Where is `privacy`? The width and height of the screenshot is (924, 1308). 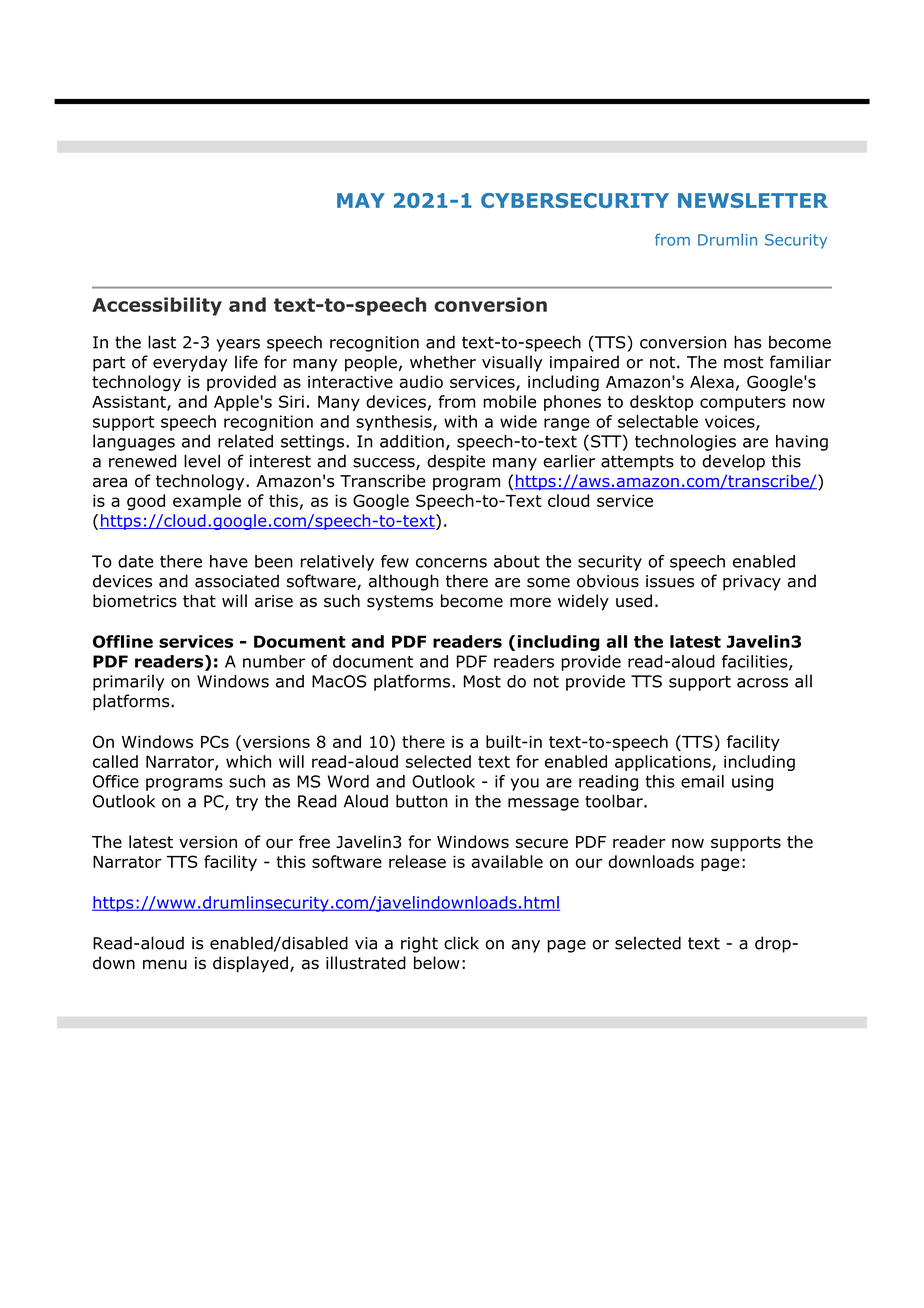
privacy is located at coordinates (752, 583).
